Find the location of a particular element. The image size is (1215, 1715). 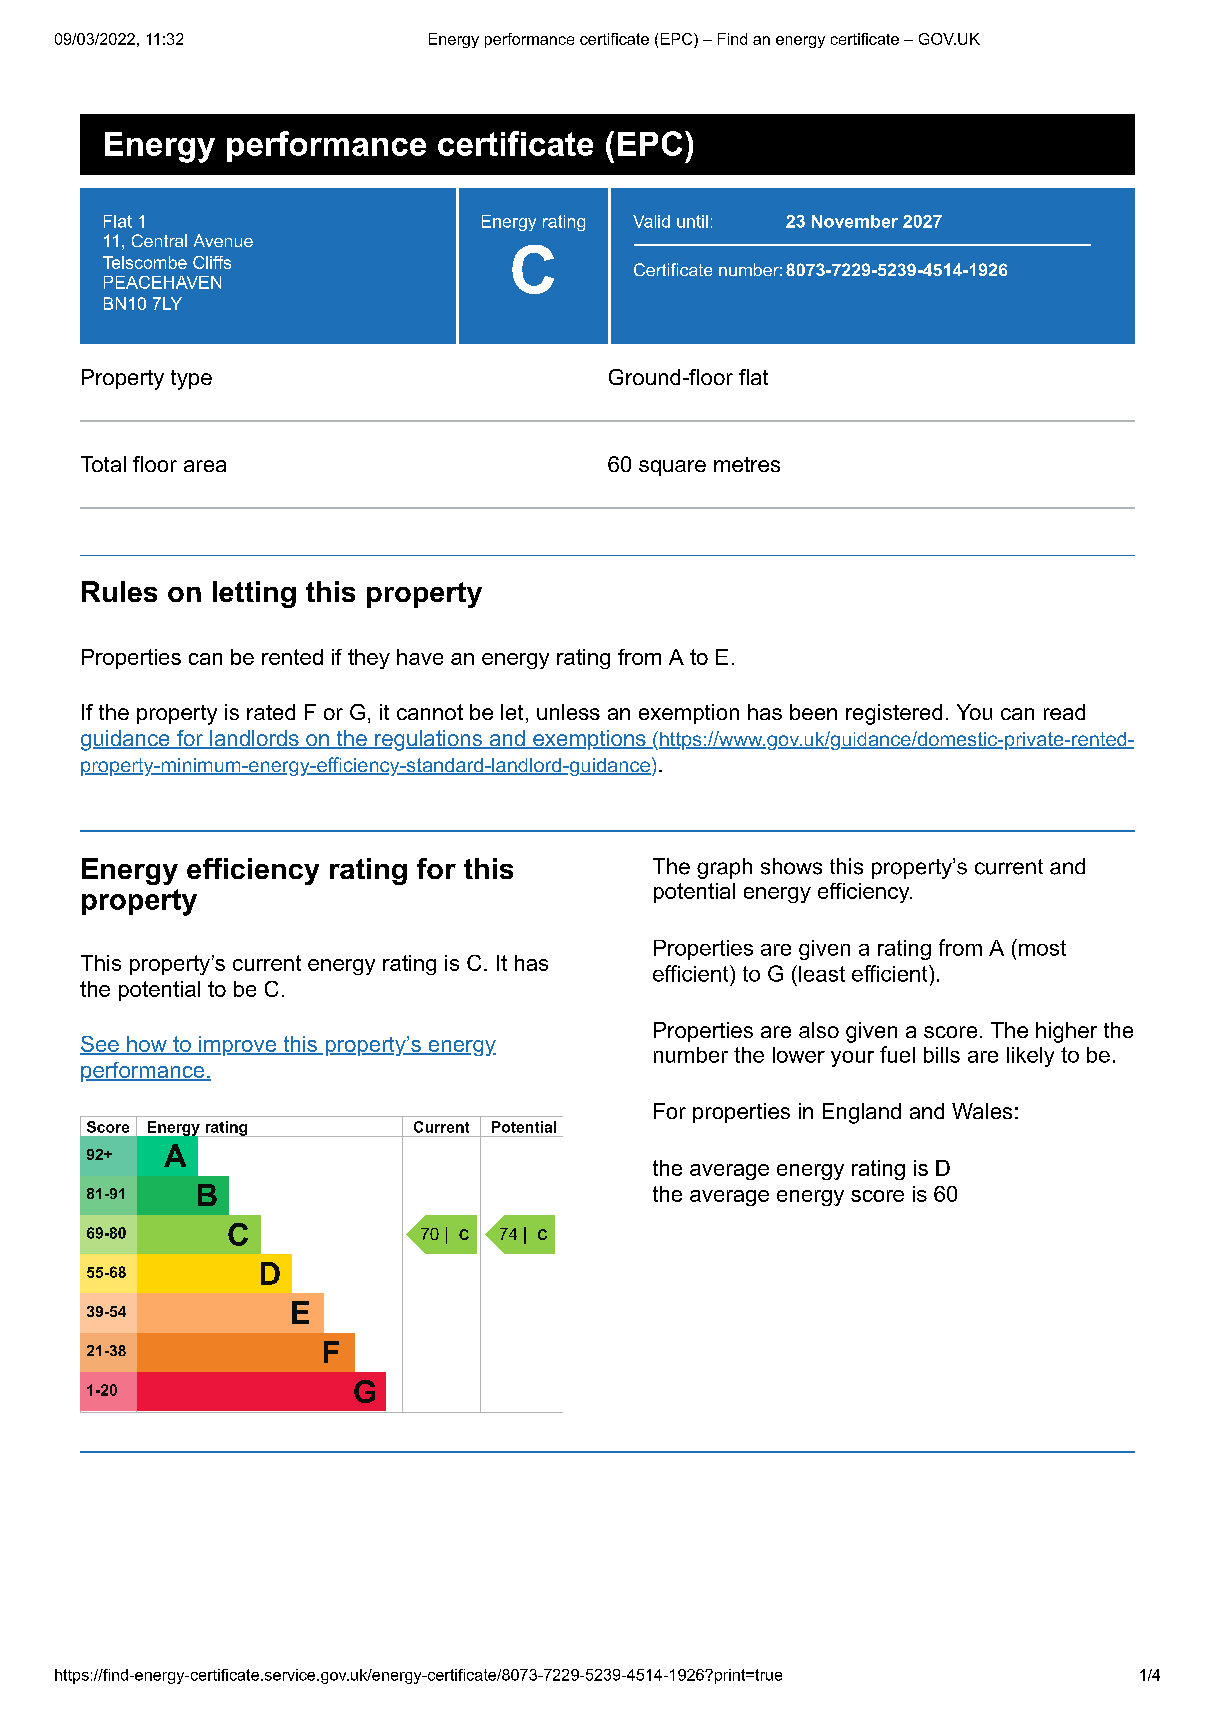

rated is located at coordinates (271, 712).
